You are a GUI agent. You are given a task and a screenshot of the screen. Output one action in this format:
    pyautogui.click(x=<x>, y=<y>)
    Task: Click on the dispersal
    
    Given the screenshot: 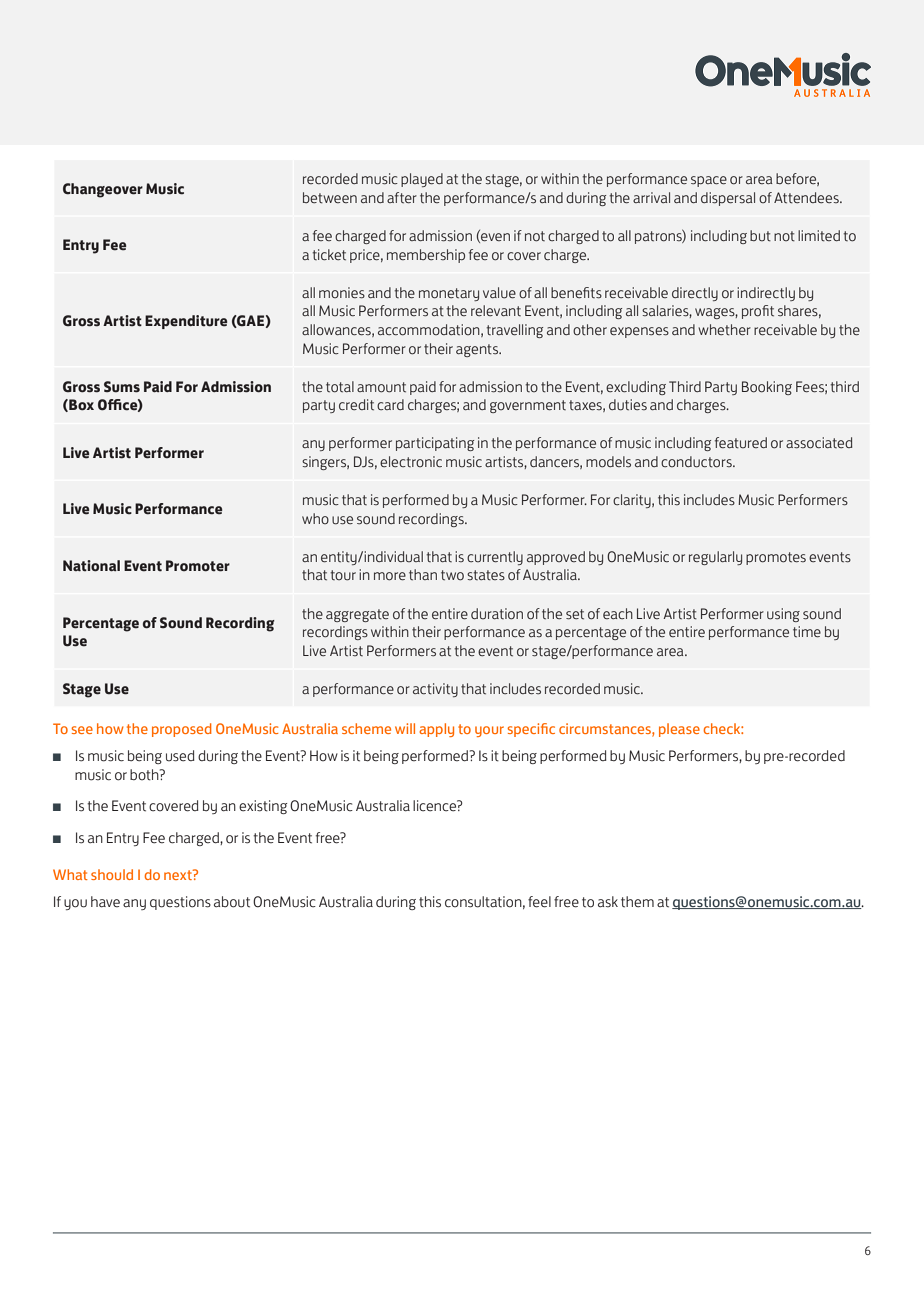 What is the action you would take?
    pyautogui.click(x=728, y=199)
